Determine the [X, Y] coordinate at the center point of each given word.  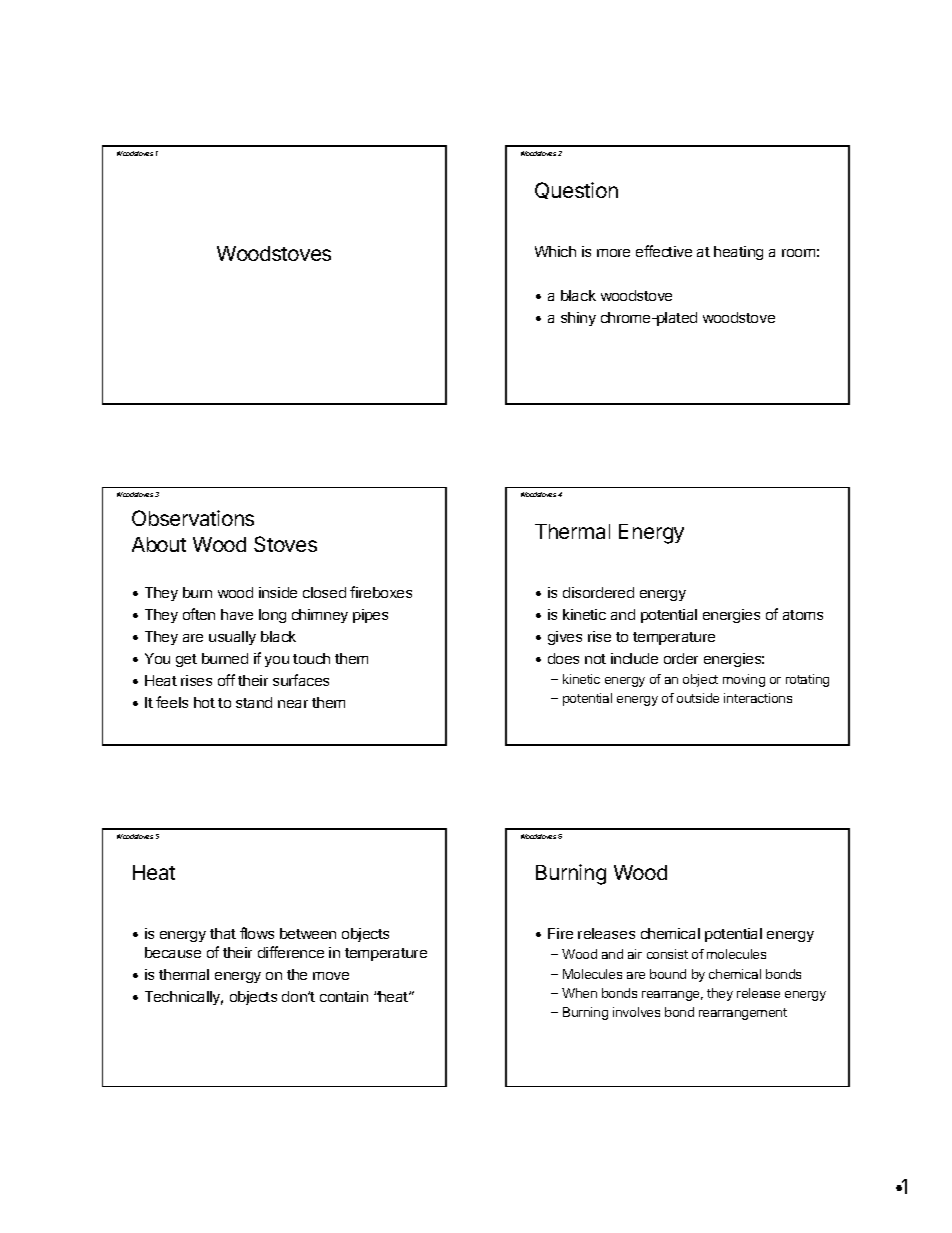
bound [668, 974]
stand [254, 702]
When [579, 993]
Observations [193, 518]
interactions [758, 698]
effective [664, 251]
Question [576, 190]
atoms [803, 615]
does [563, 658]
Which [555, 251]
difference [291, 952]
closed [324, 592]
